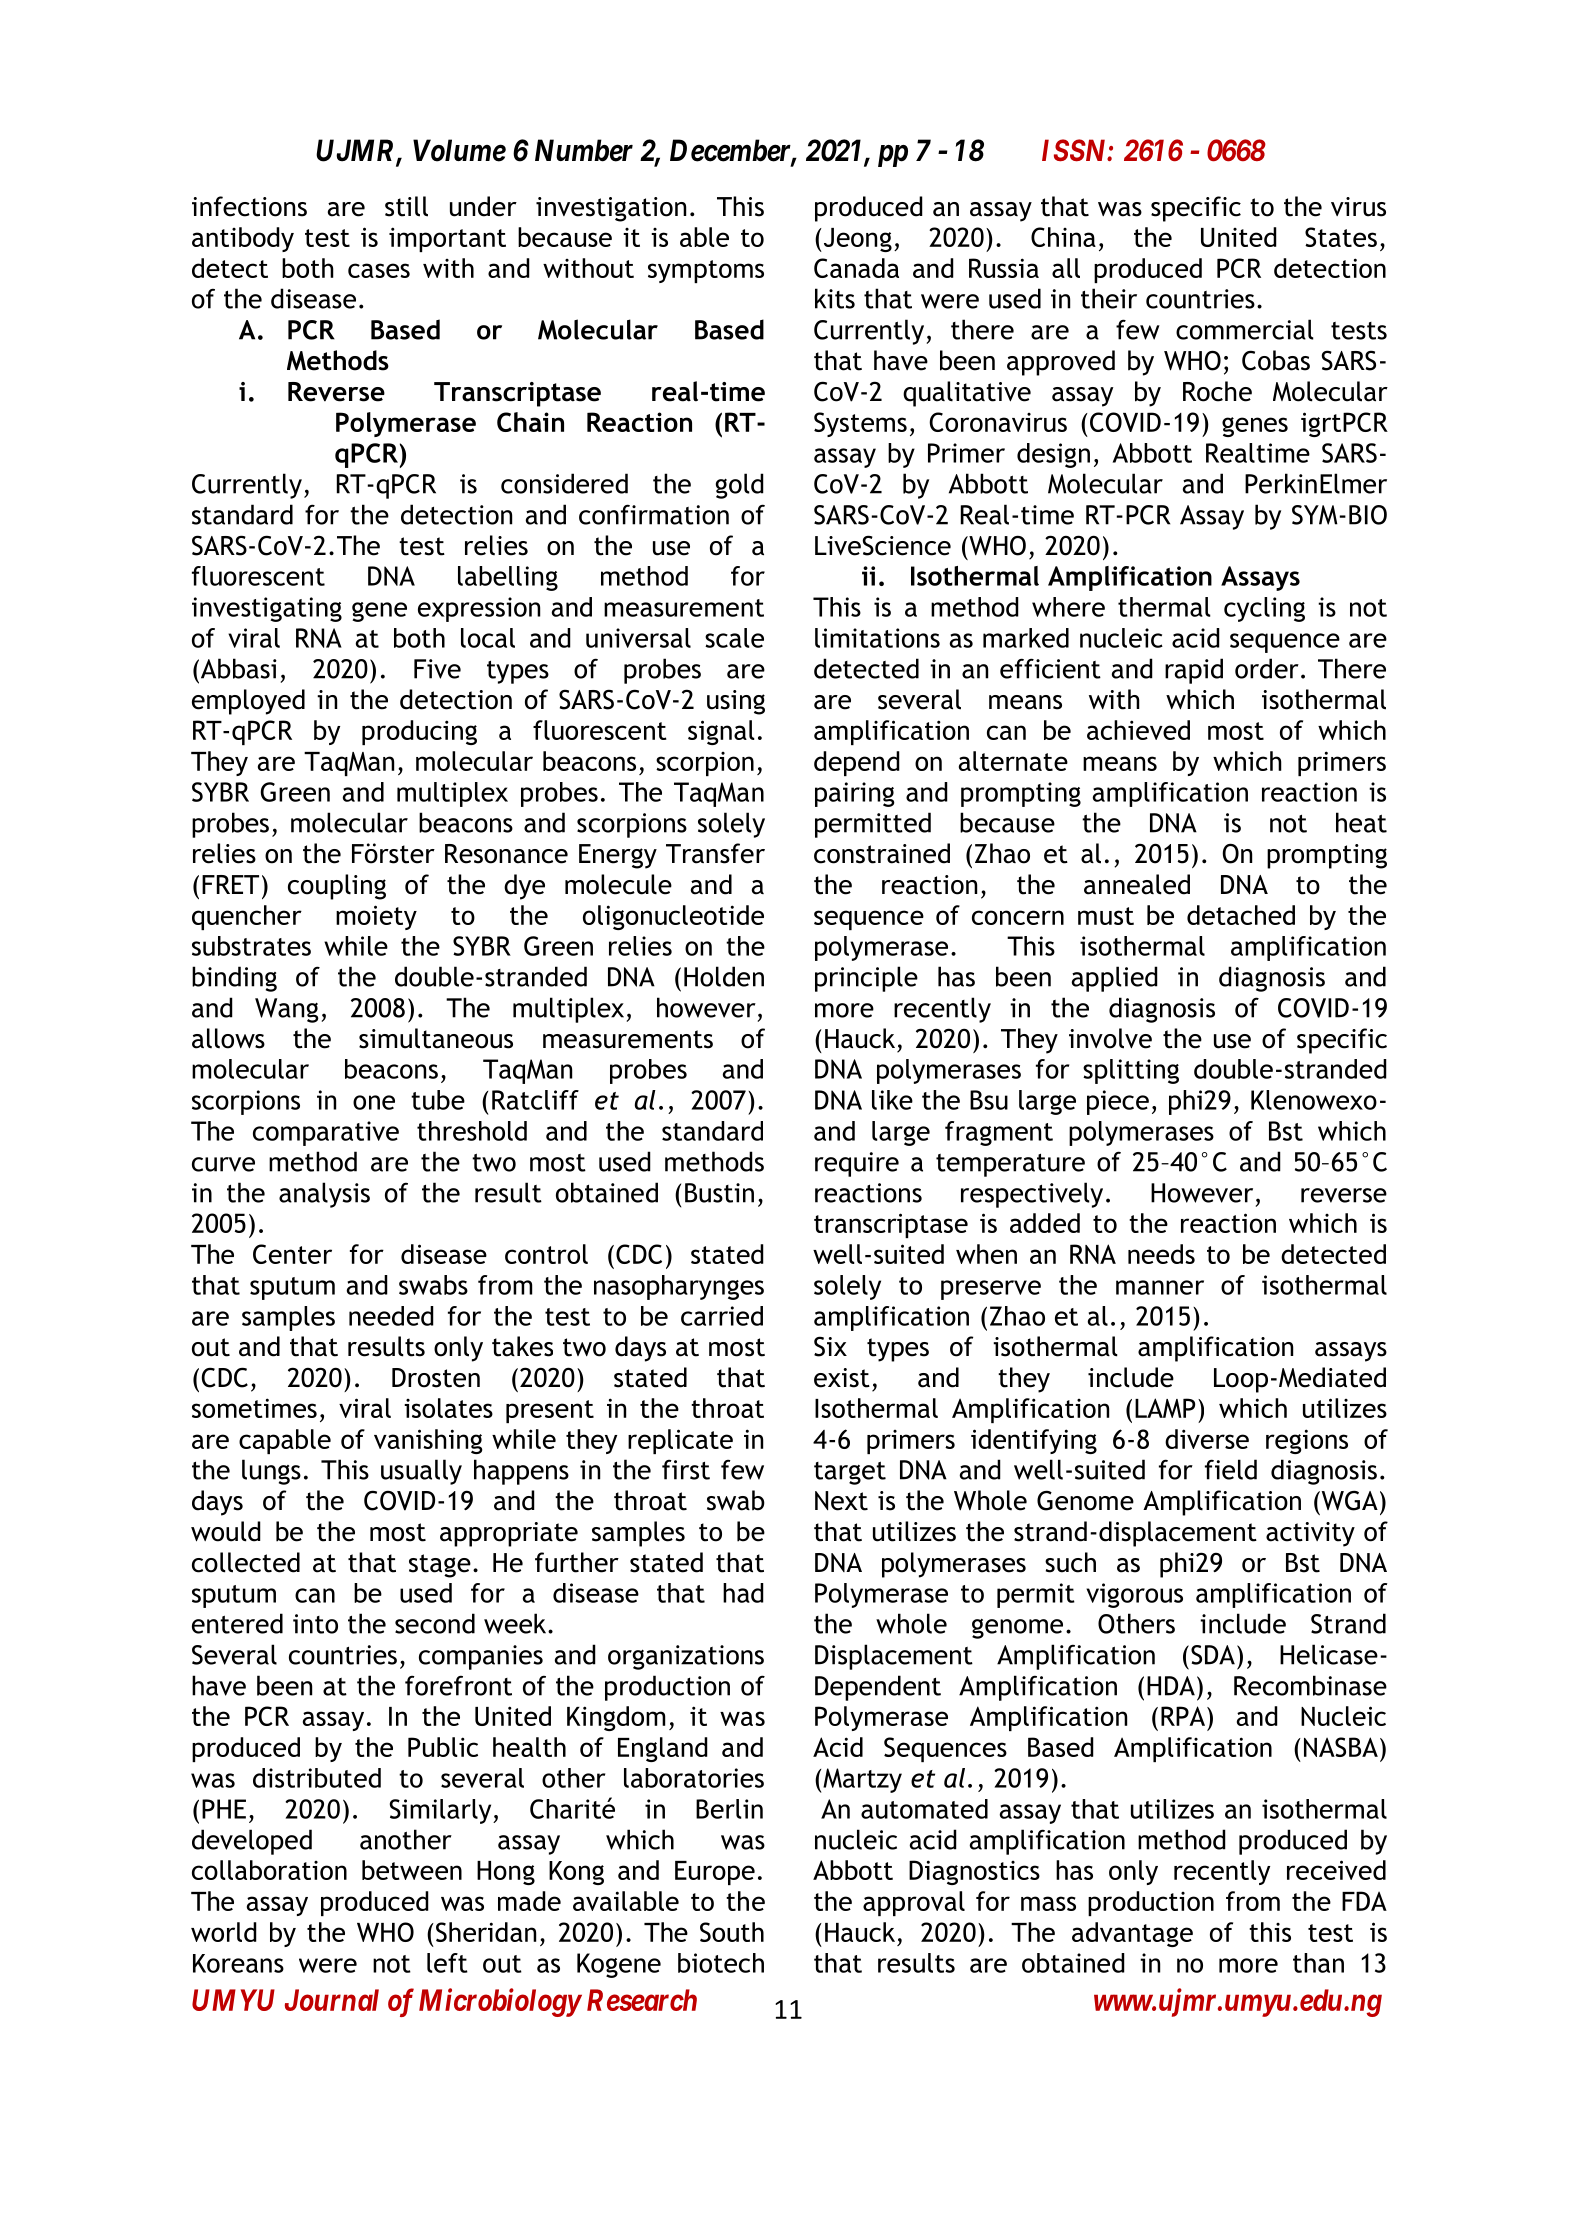 This screenshot has width=1579, height=2234. I want to click on rapid, so click(1194, 671).
